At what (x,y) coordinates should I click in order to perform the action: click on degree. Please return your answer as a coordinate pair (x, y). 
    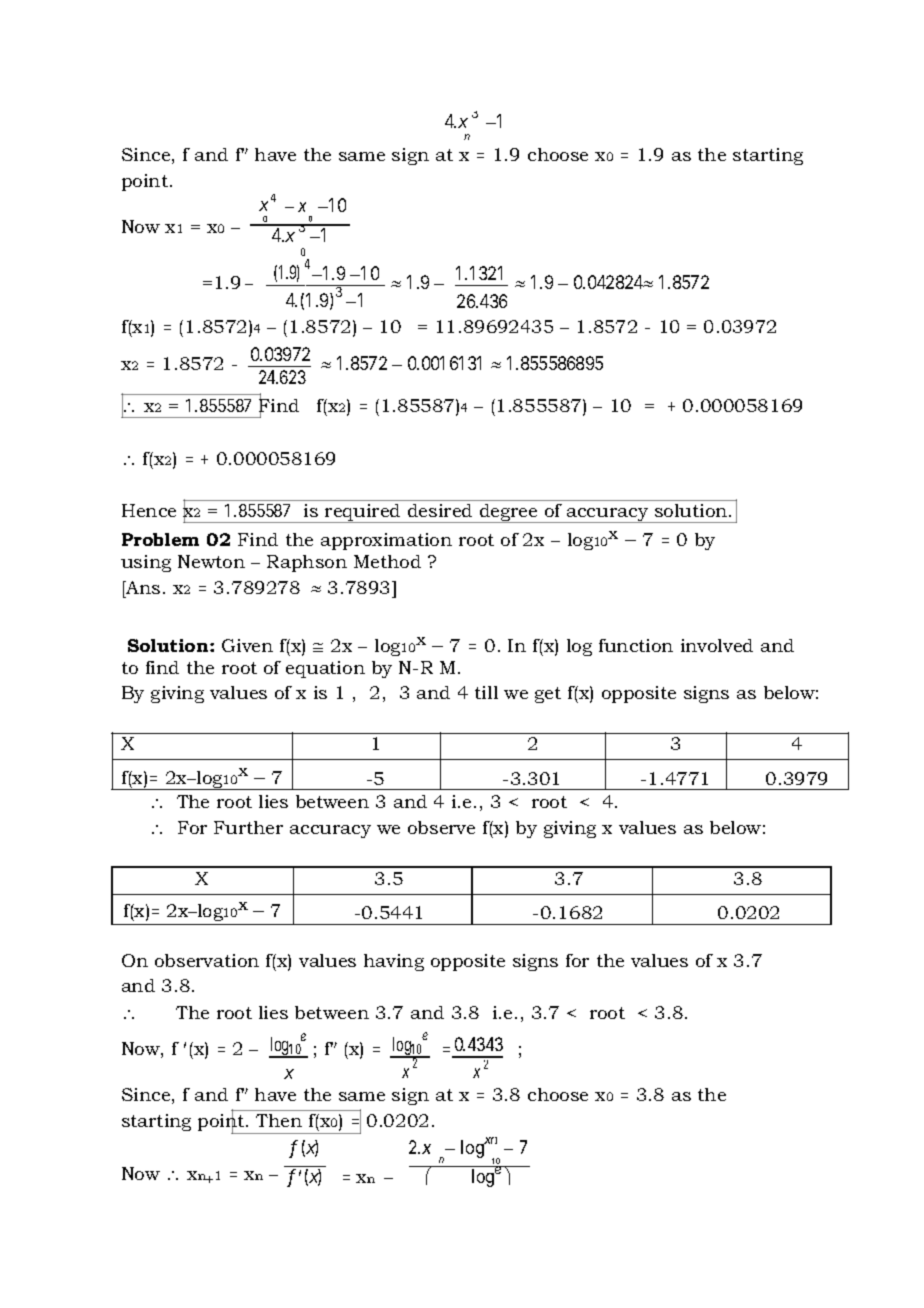
    Looking at the image, I should click on (508, 513).
